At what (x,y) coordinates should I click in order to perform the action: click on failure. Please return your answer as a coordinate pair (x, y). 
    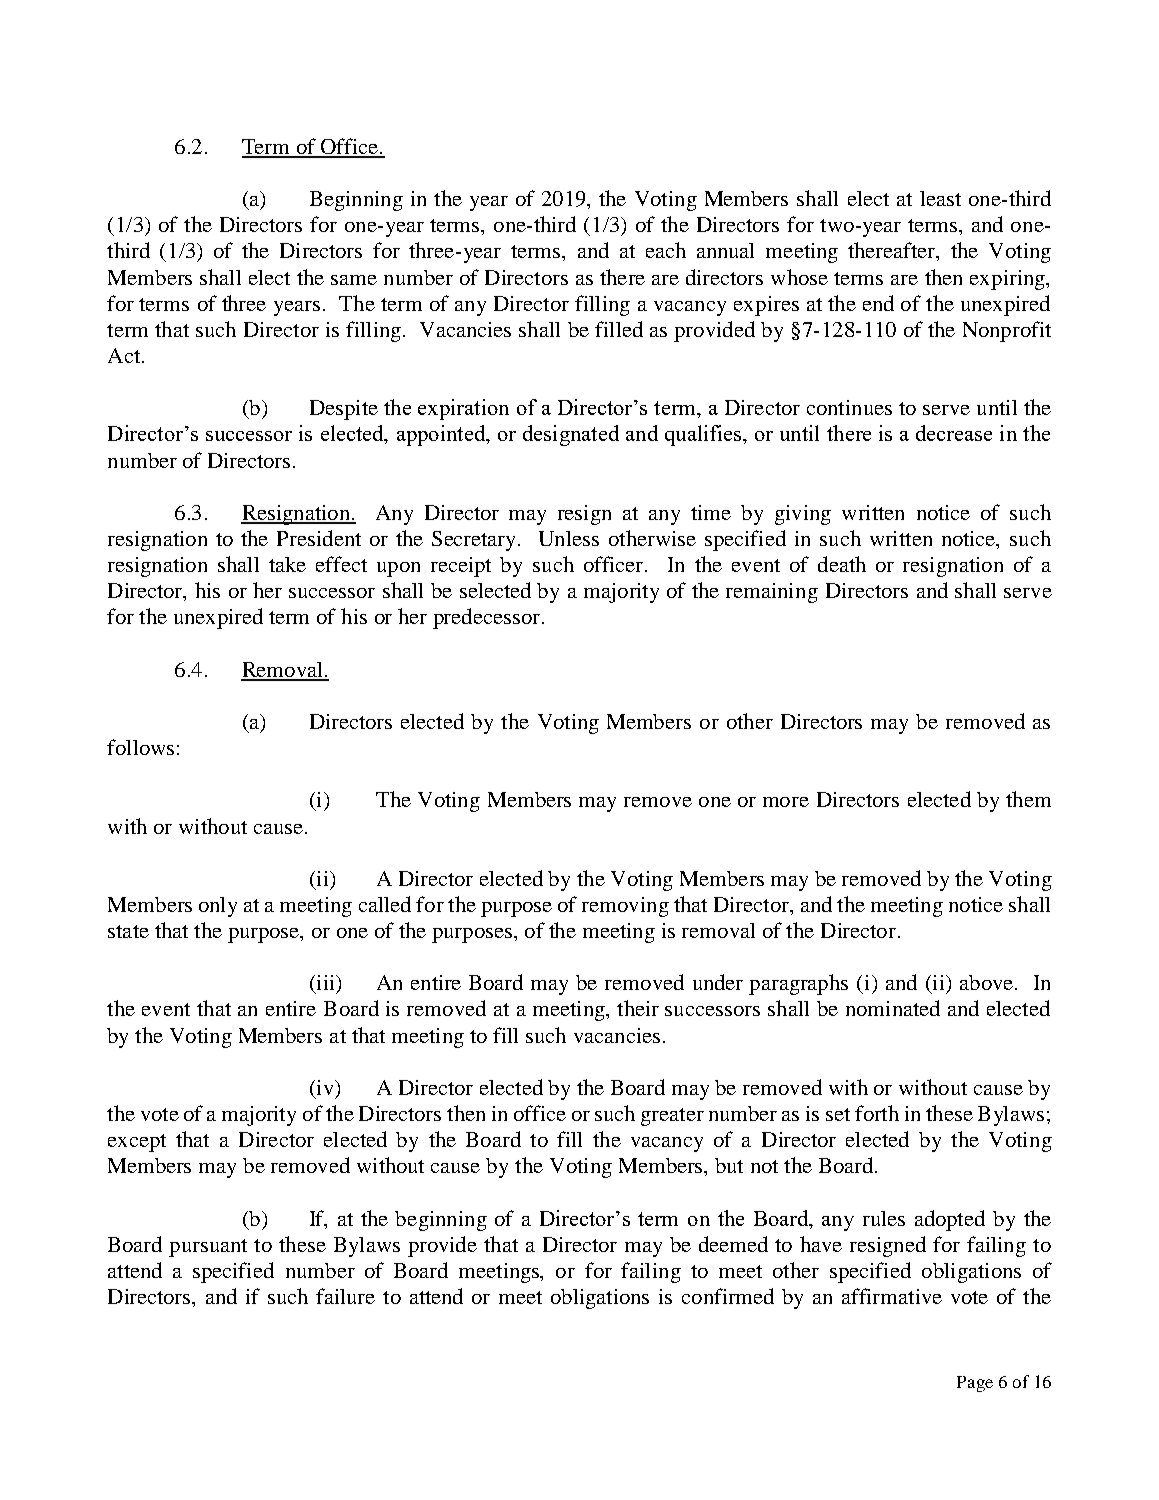
    Looking at the image, I should click on (345, 1296).
